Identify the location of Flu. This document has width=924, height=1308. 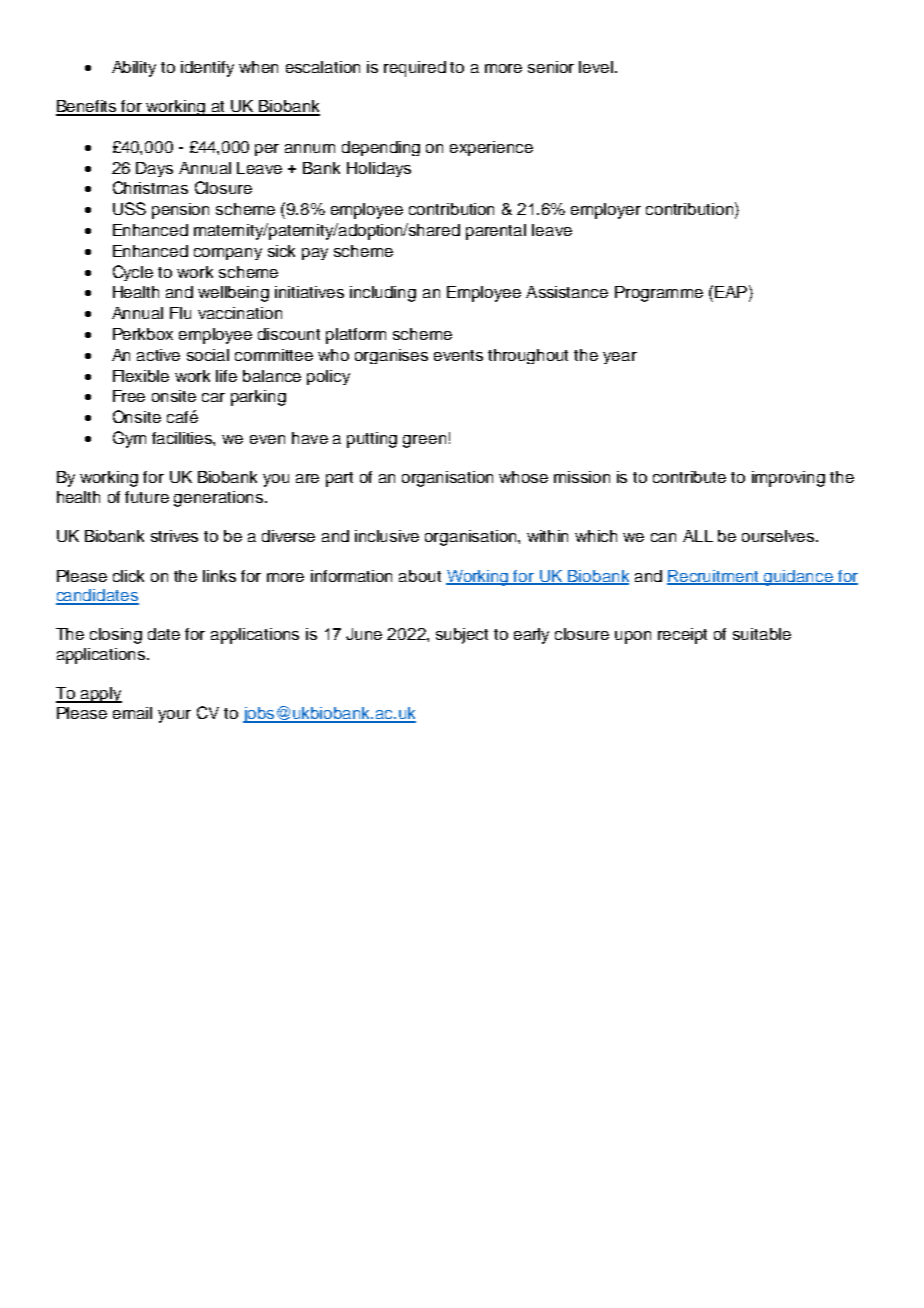
(180, 313).
